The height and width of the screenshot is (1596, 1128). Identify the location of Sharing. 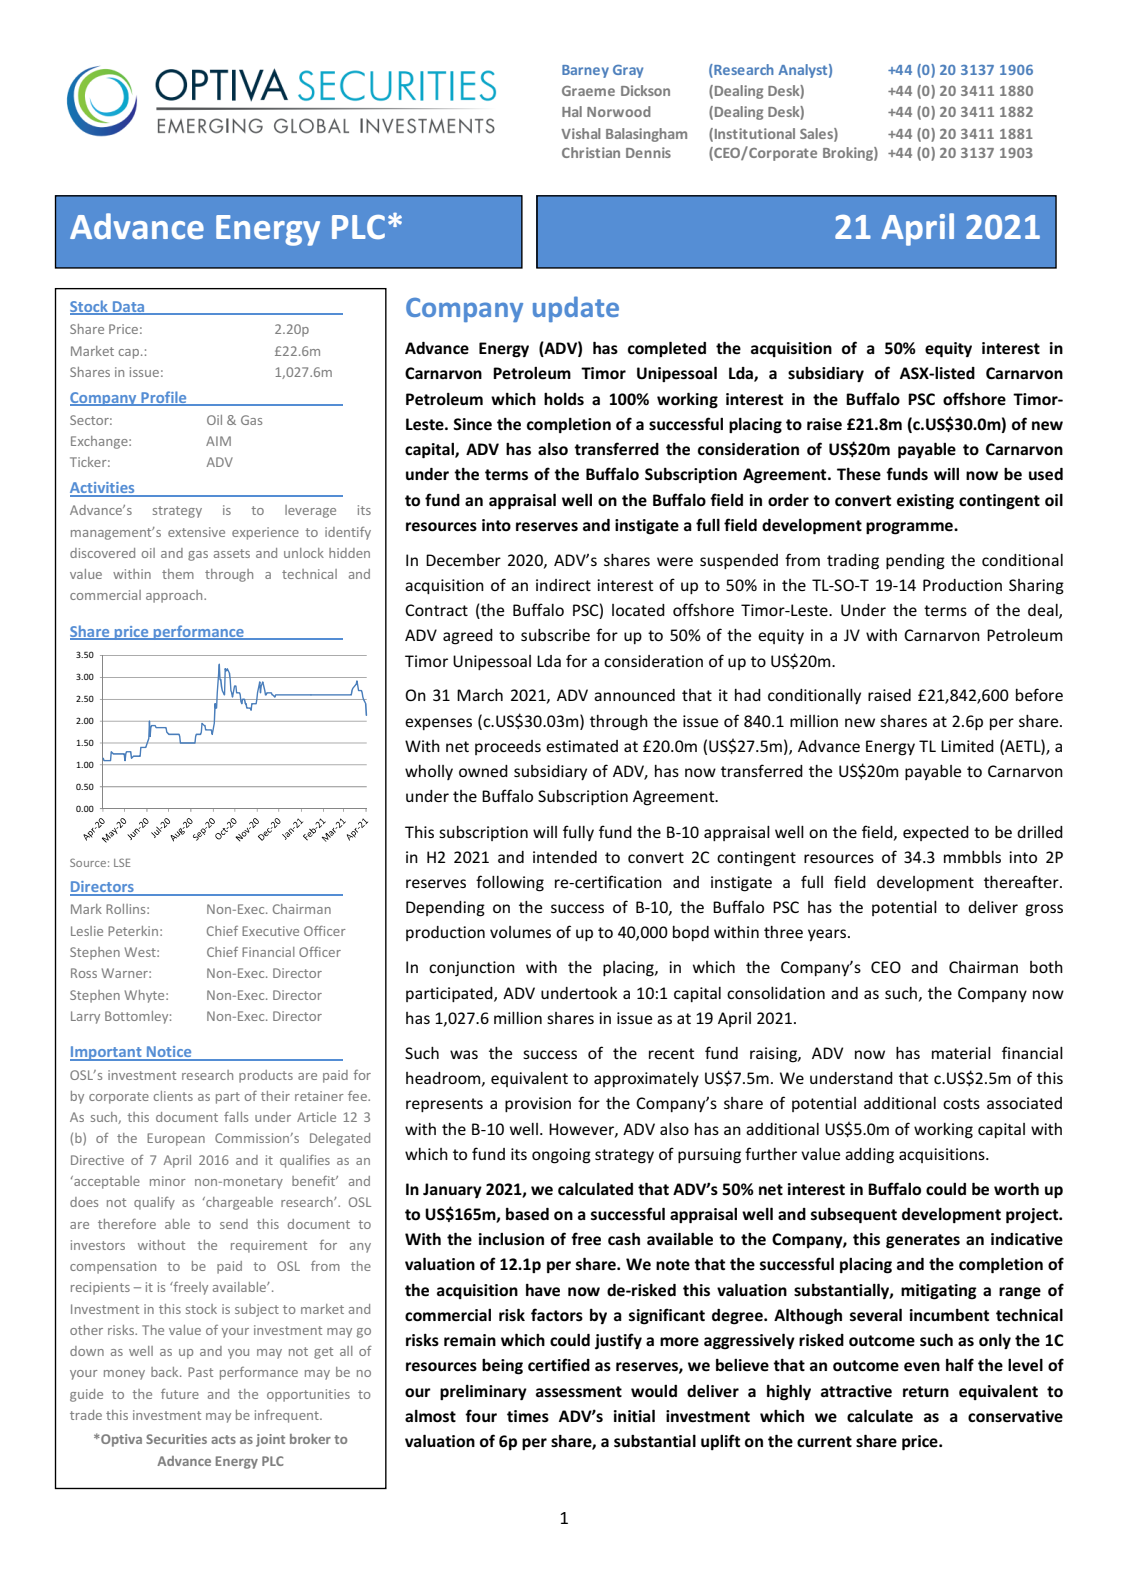
(1036, 587).
